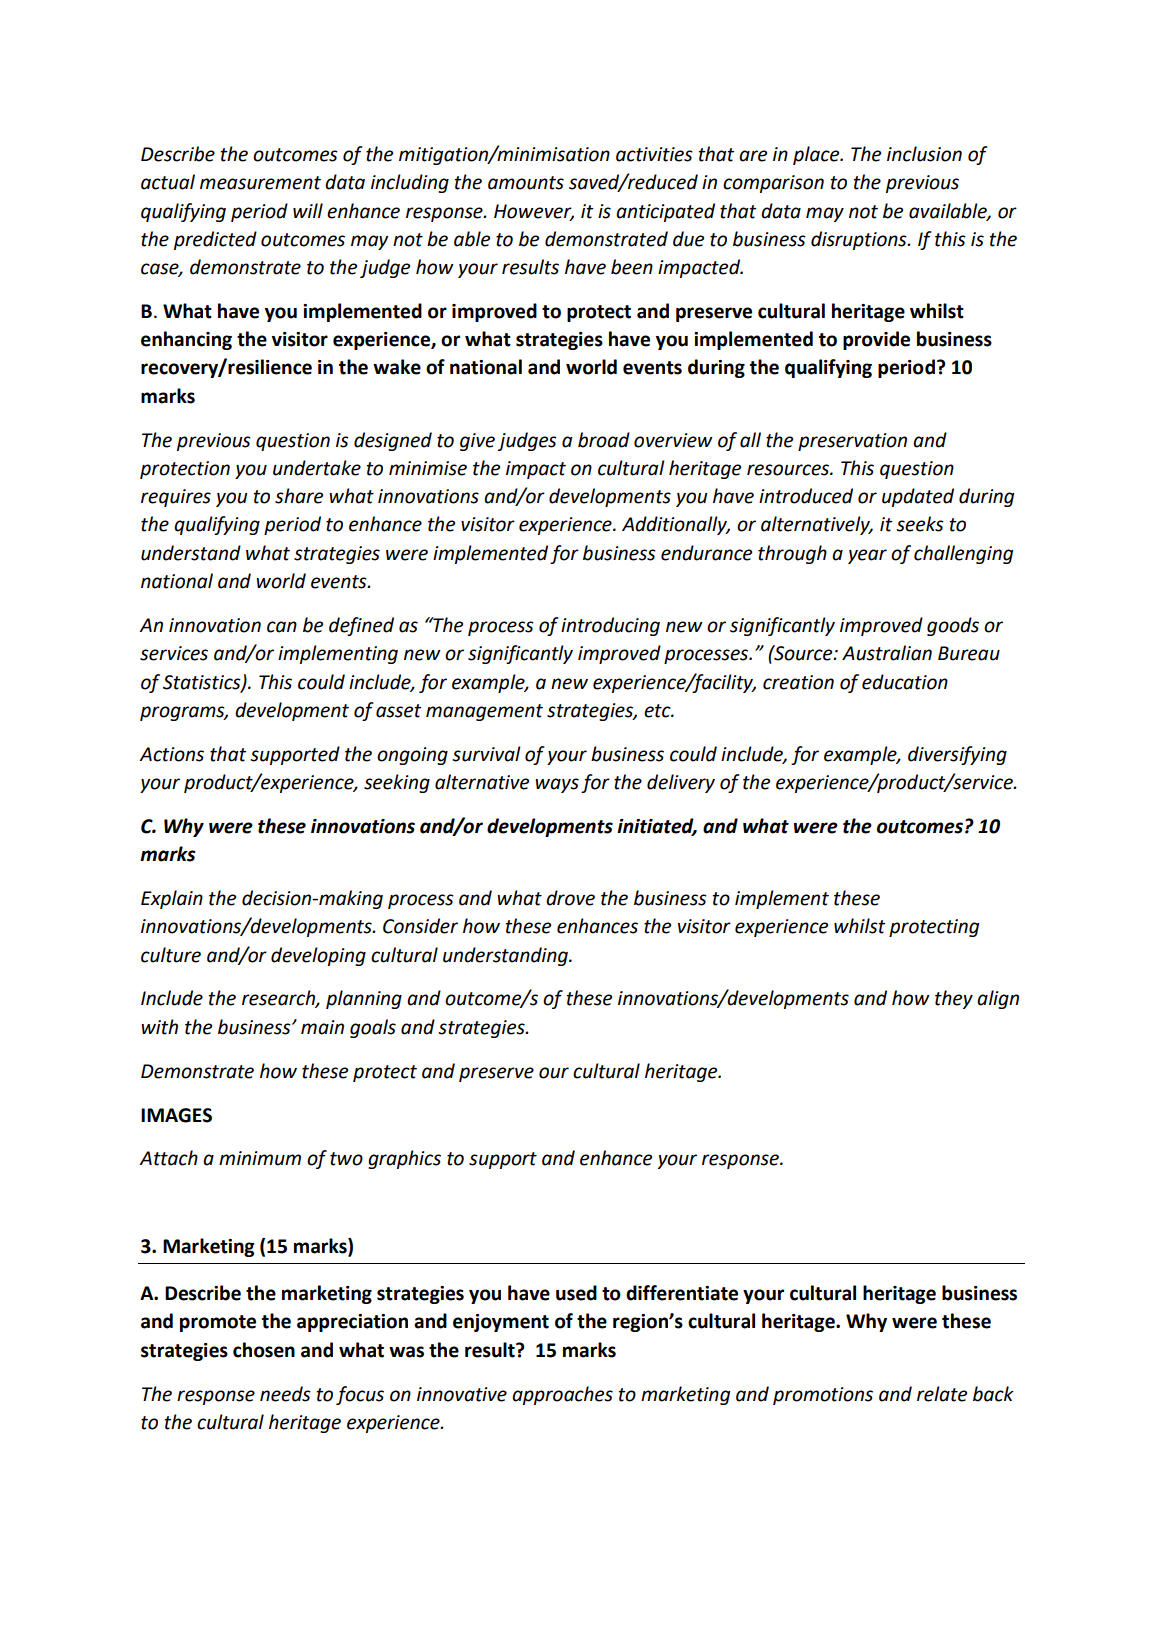 This document has width=1162, height=1643. What do you see at coordinates (557, 785) in the document?
I see `ways` at bounding box center [557, 785].
